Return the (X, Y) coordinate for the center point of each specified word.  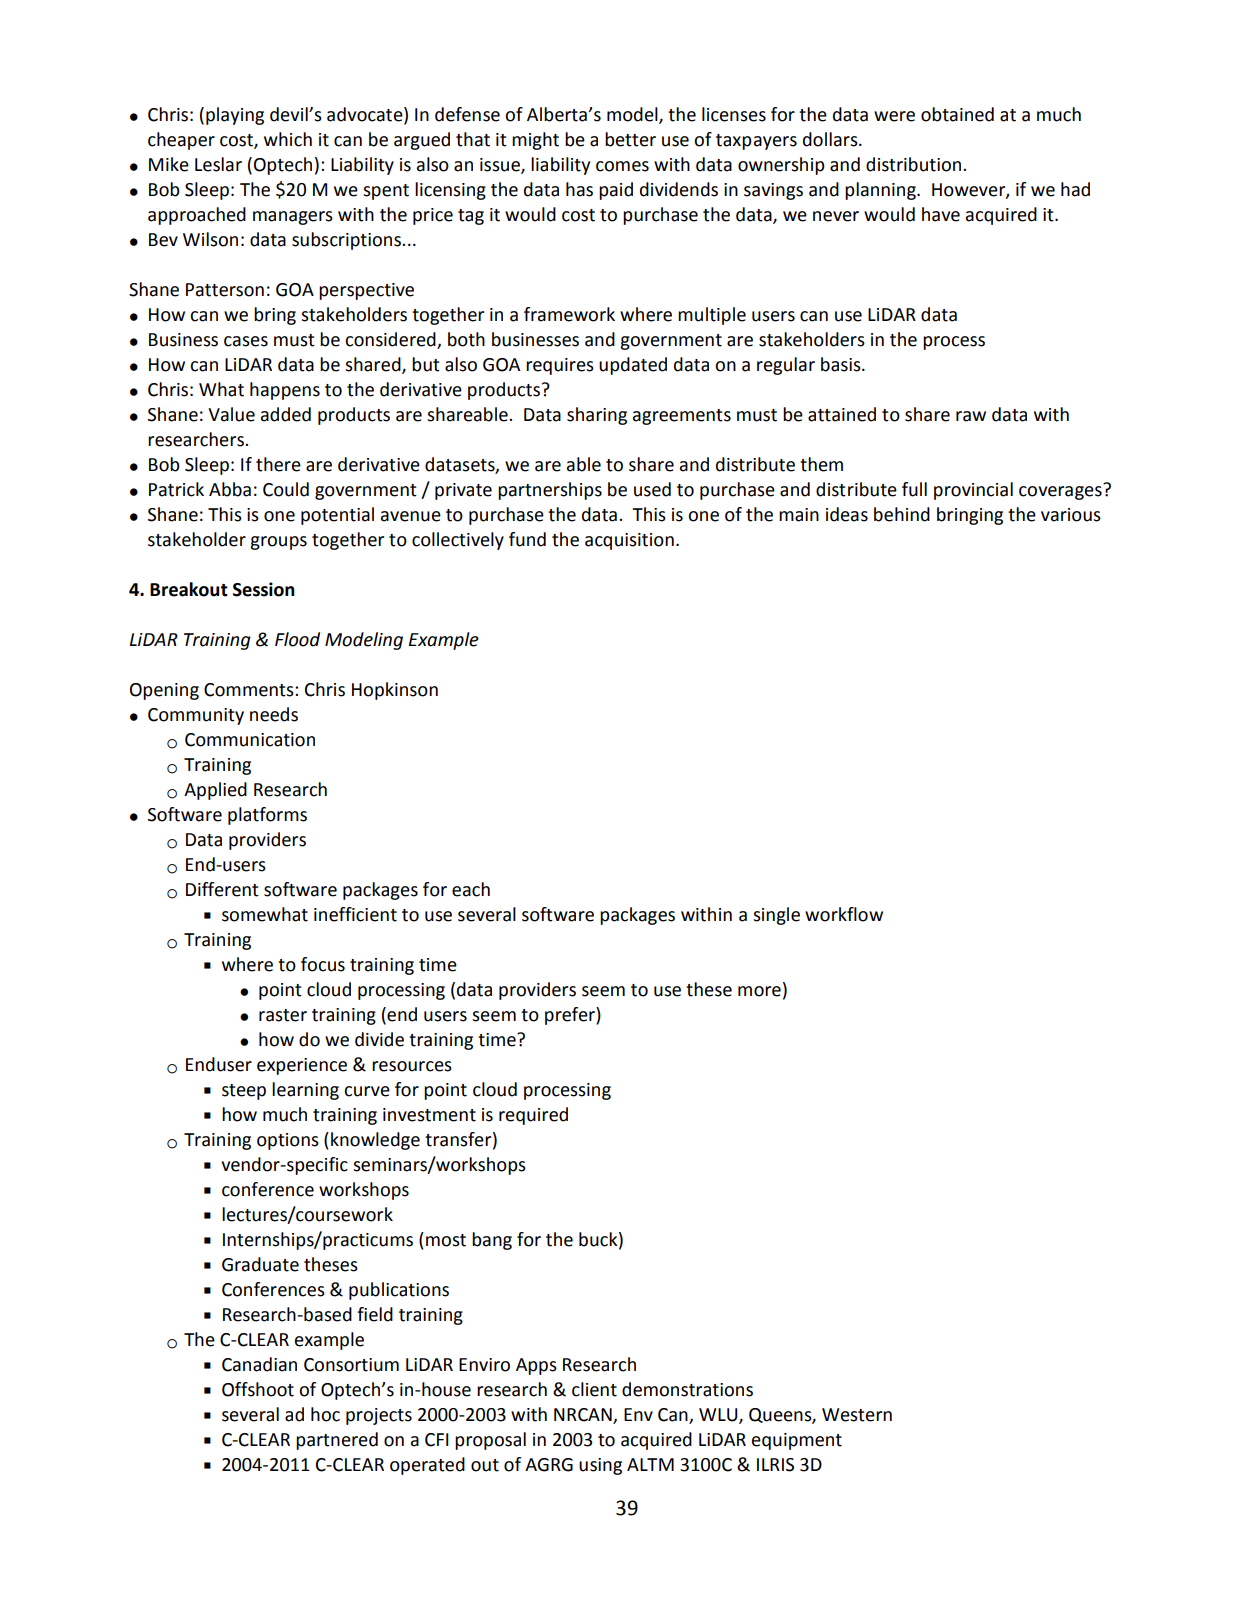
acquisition (629, 541)
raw (971, 416)
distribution (915, 164)
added (286, 414)
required (533, 1116)
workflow (844, 914)
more (759, 991)
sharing (597, 416)
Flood (297, 639)
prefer (571, 1016)
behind (902, 514)
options (288, 1141)
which (288, 139)
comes (622, 166)
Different (222, 889)
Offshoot (258, 1389)
